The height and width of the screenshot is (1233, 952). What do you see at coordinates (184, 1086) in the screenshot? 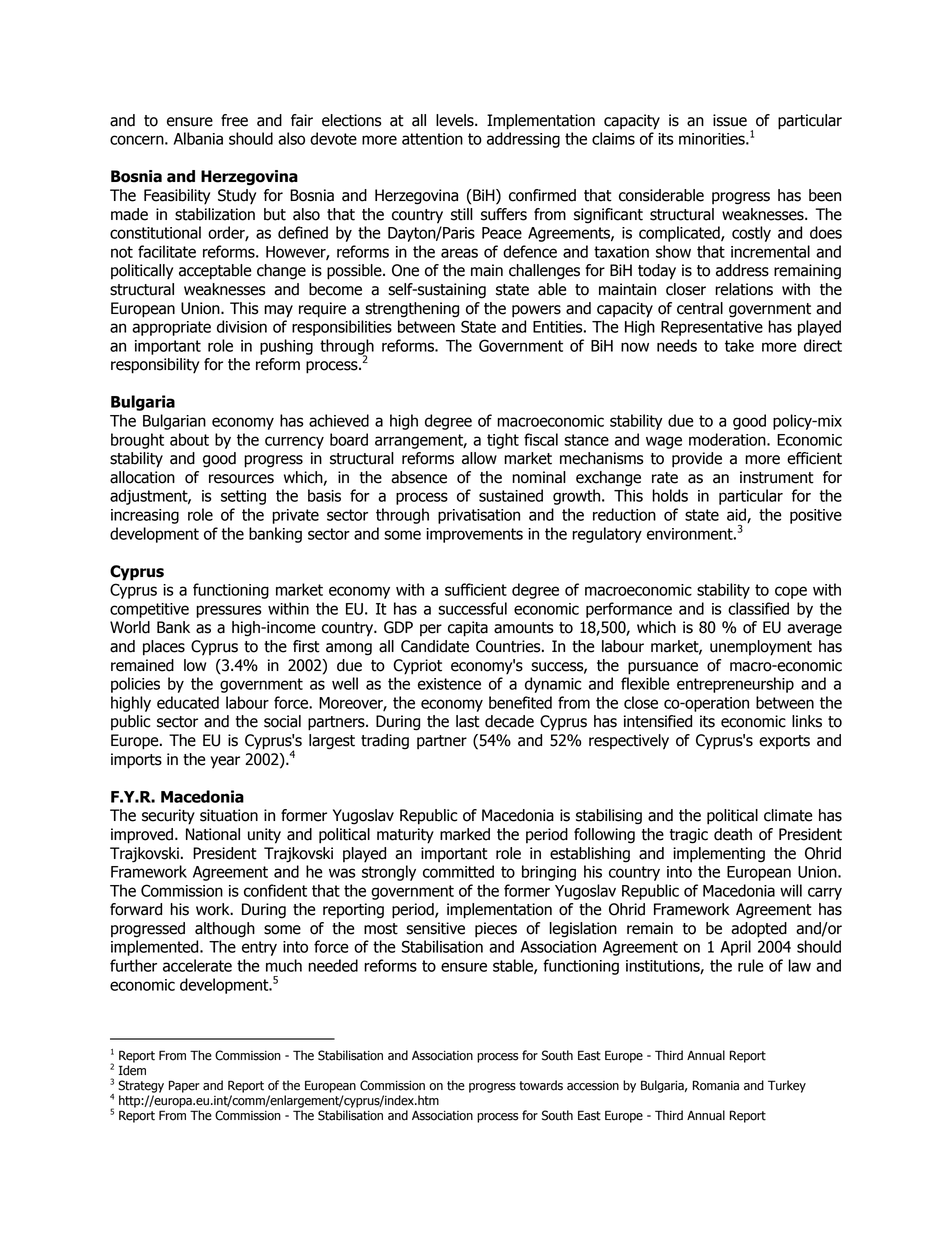
I see `Paper` at bounding box center [184, 1086].
